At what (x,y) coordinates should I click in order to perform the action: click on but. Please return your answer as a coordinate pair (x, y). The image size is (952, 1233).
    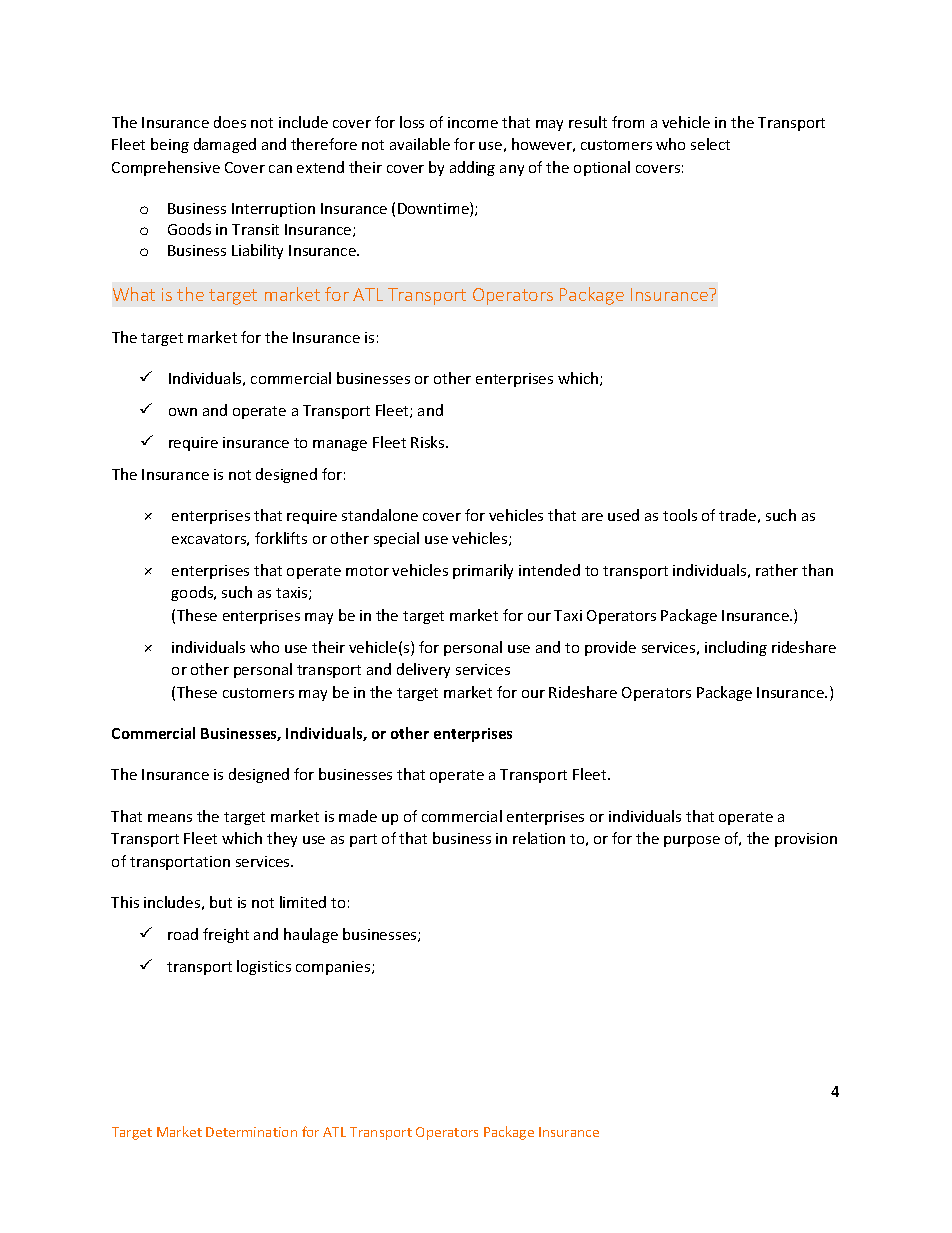
    Looking at the image, I should click on (221, 902).
